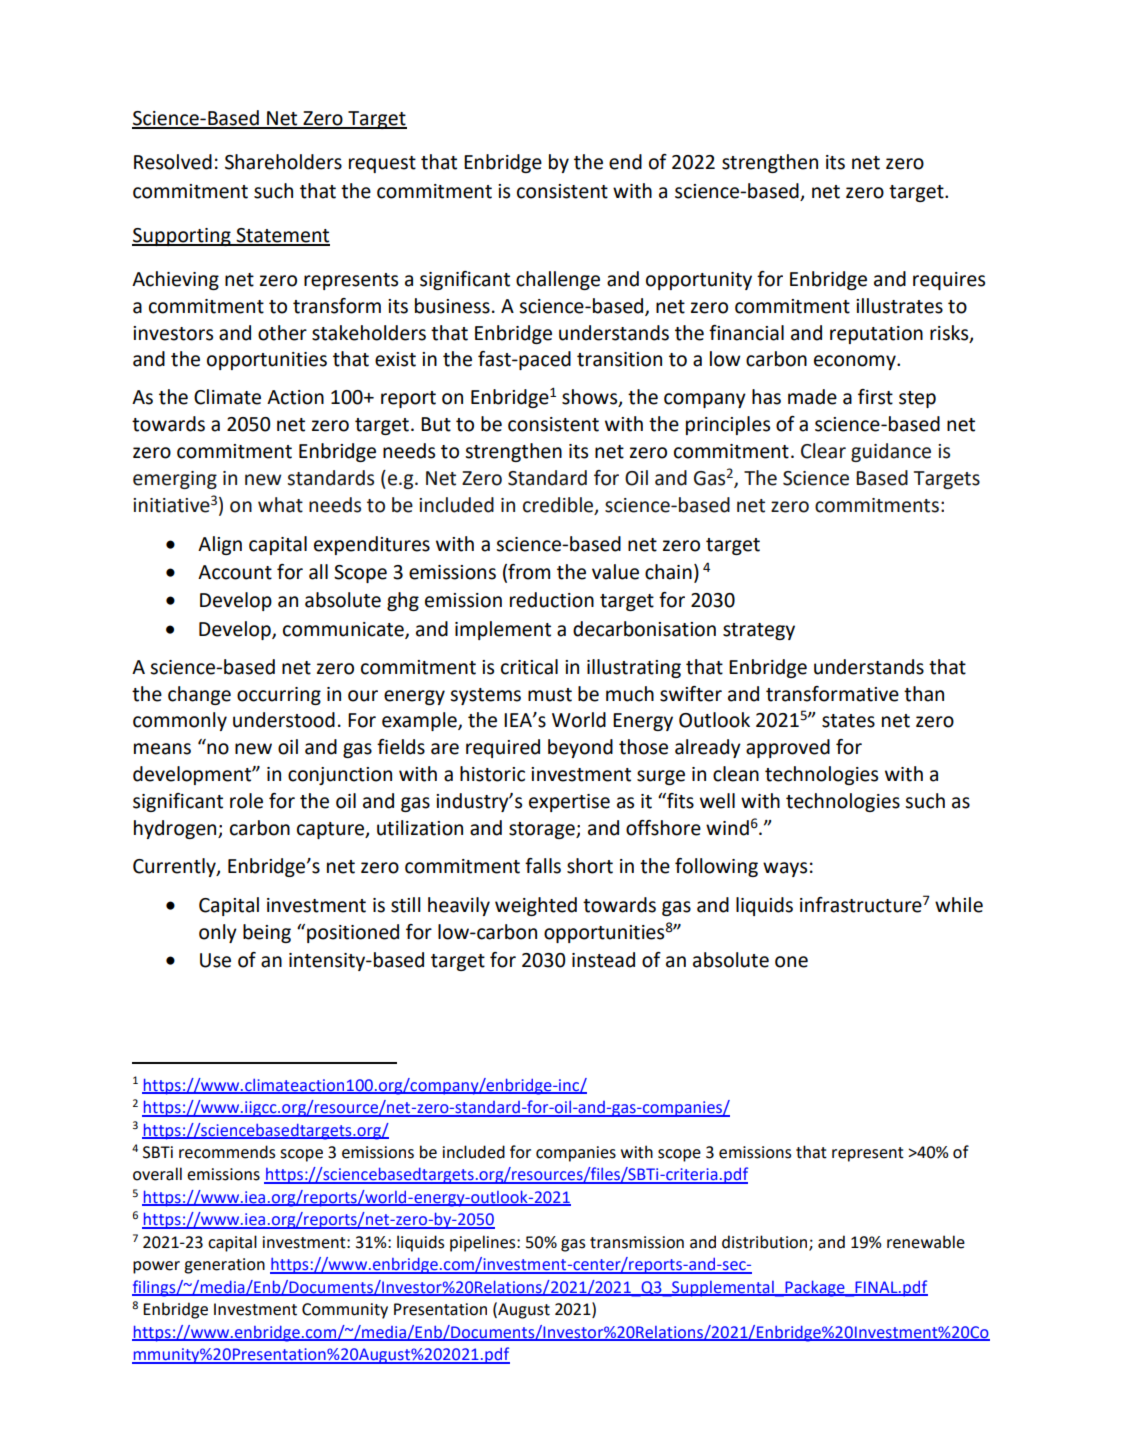  Describe the element at coordinates (558, 280) in the document. I see `challenge` at that location.
